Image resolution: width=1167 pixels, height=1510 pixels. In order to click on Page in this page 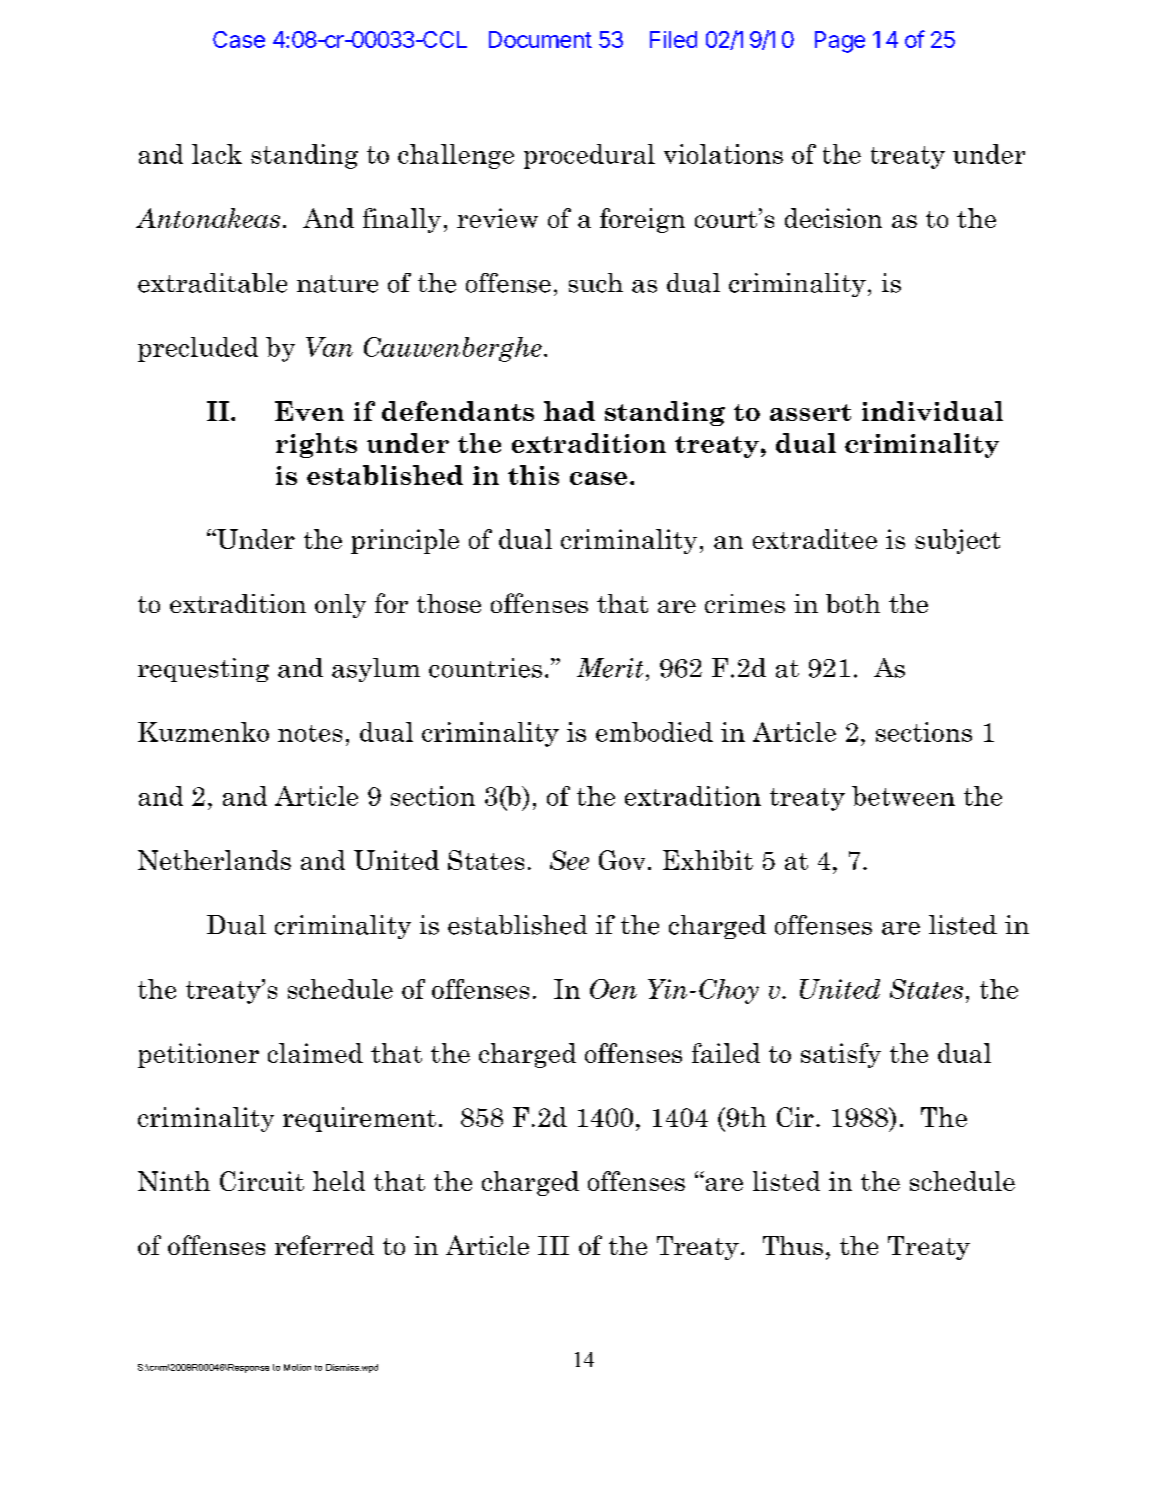, I will do `click(840, 42)`.
